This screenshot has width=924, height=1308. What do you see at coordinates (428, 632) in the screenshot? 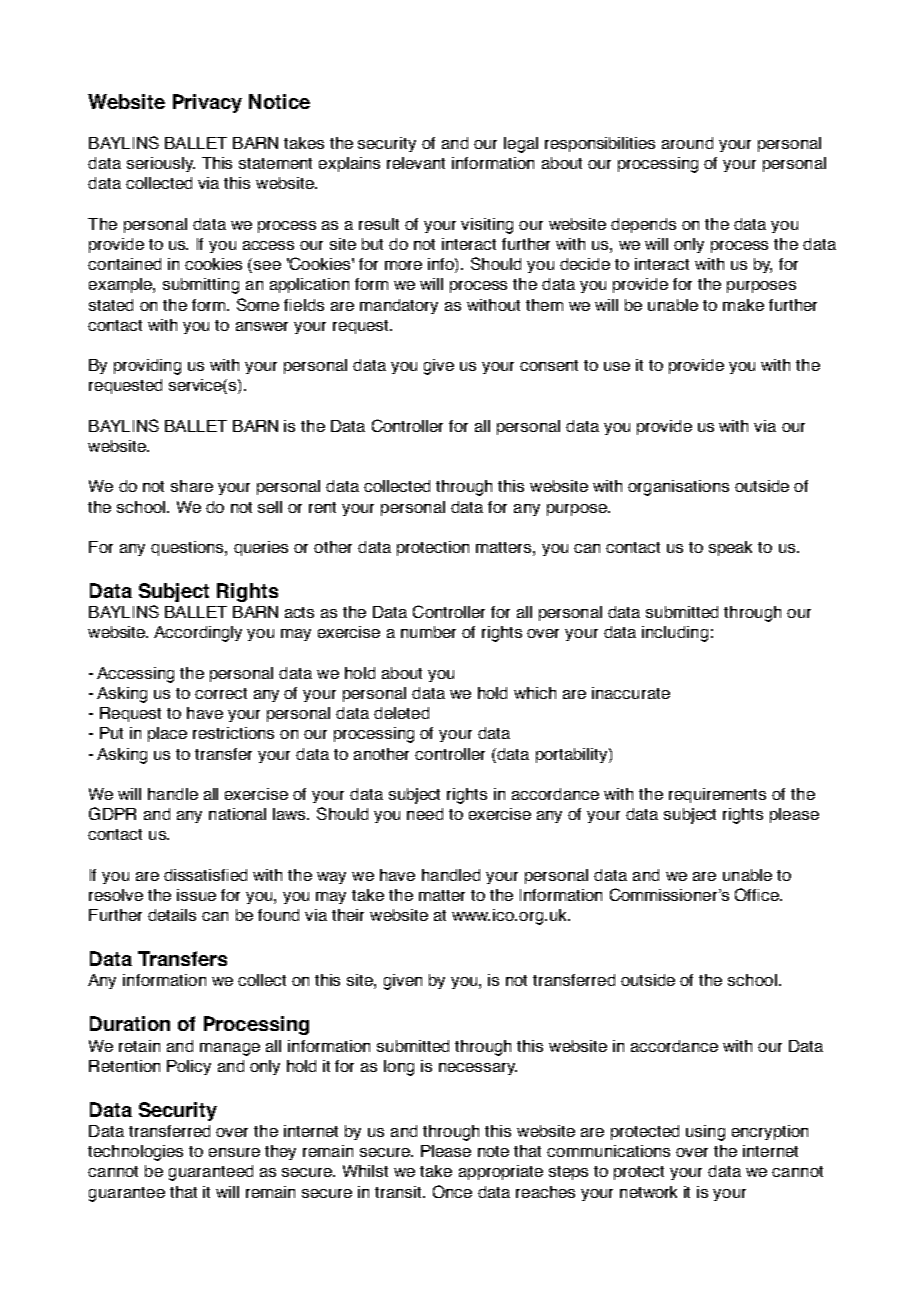
I see `number` at bounding box center [428, 632].
